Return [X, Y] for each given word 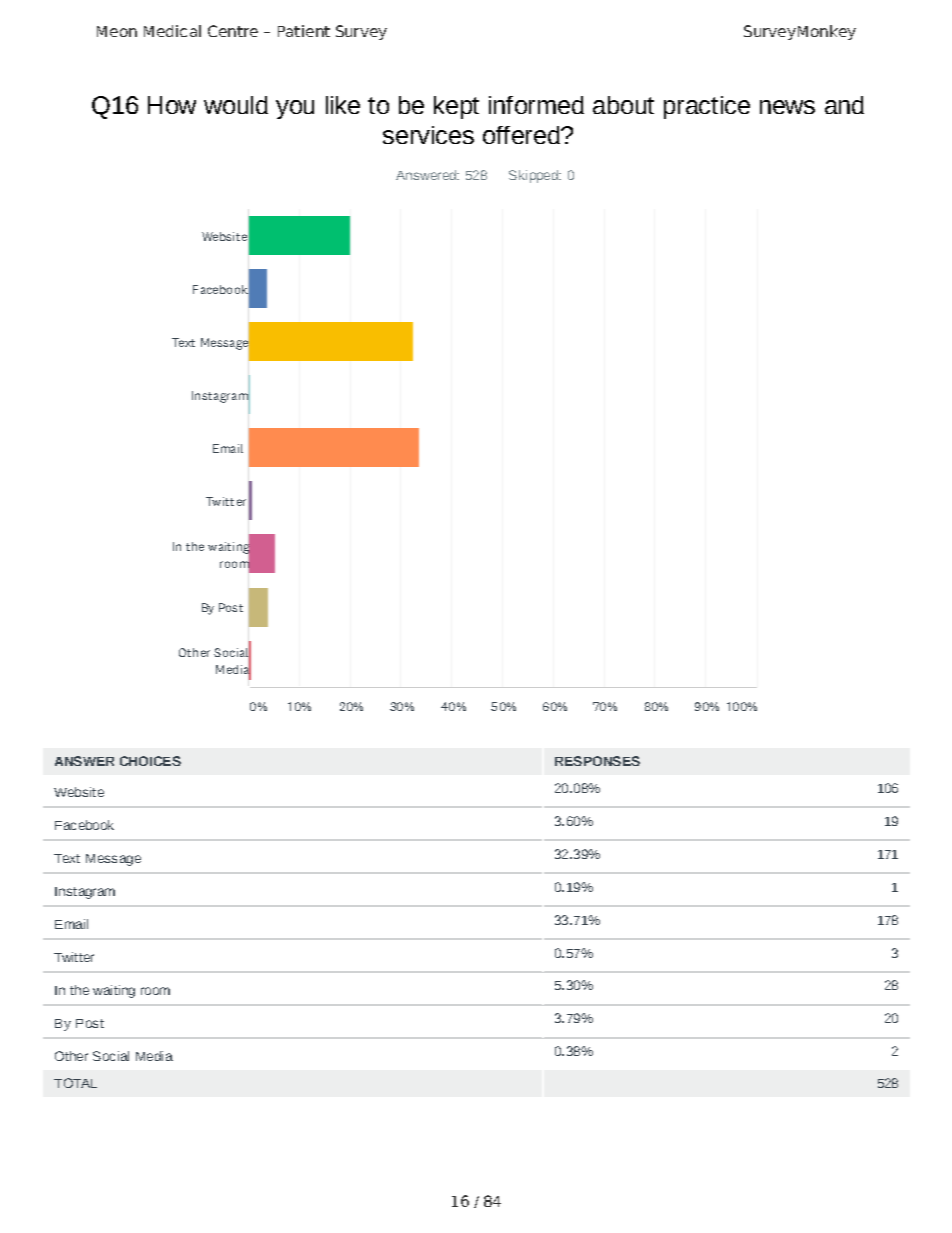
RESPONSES [597, 761]
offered [522, 135]
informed [536, 105]
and [844, 105]
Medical [172, 31]
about [623, 105]
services [428, 135]
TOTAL [75, 1083]
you [295, 109]
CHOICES [150, 761]
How [172, 105]
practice [707, 107]
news [787, 107]
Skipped [534, 176]
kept [456, 107]
